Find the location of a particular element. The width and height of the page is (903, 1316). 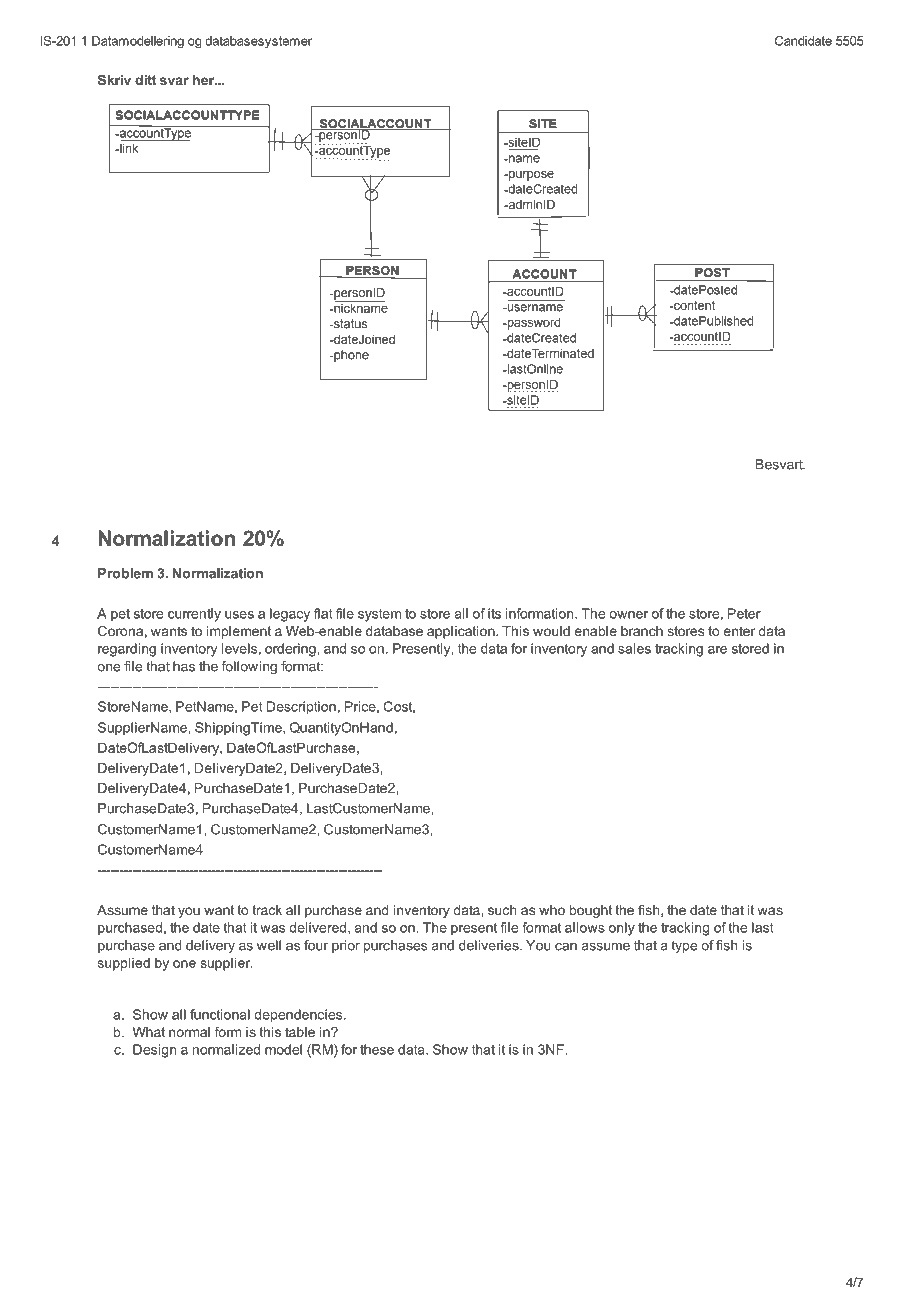

delivered is located at coordinates (319, 927).
